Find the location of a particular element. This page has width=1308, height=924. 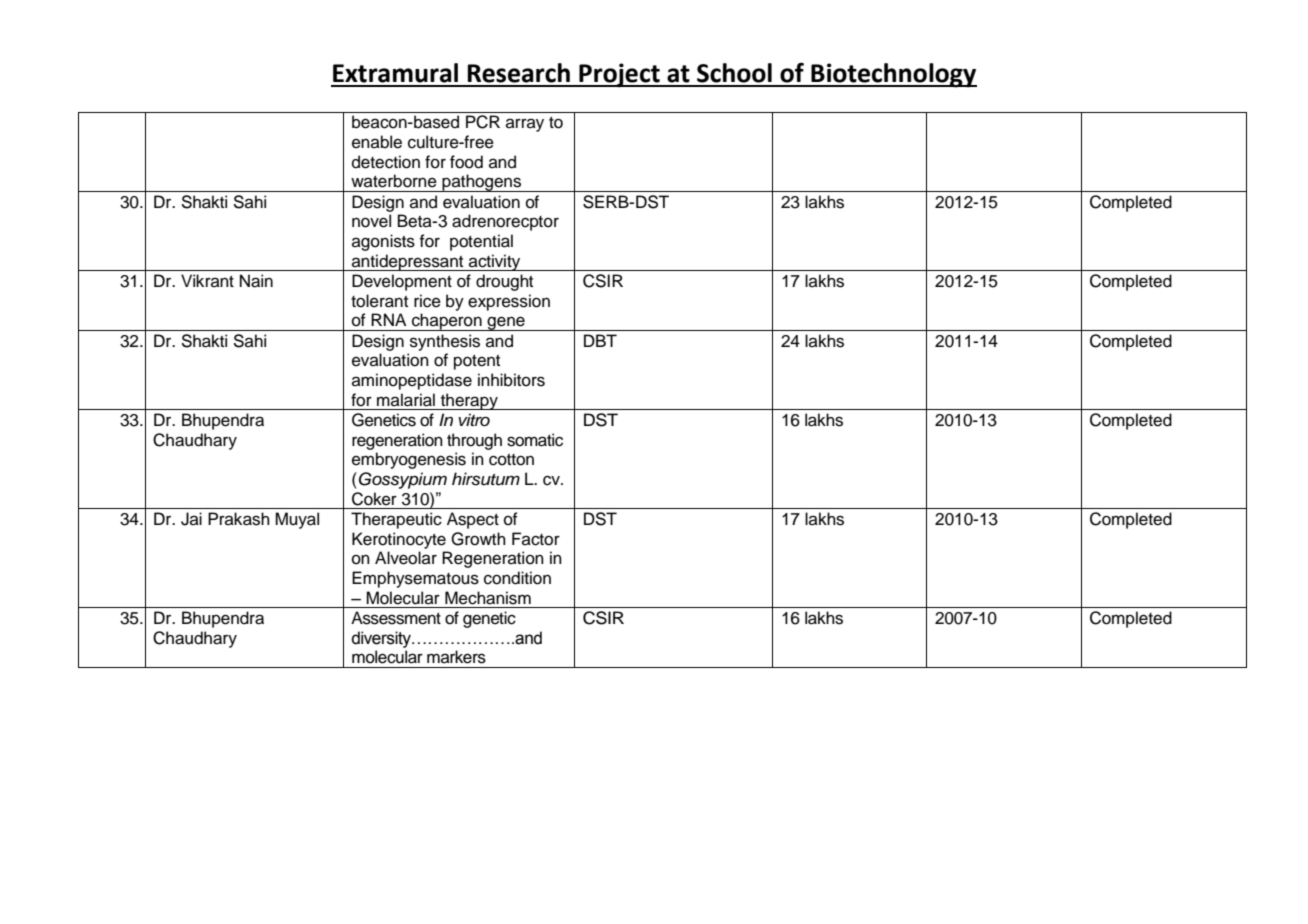

DBT is located at coordinates (600, 340).
